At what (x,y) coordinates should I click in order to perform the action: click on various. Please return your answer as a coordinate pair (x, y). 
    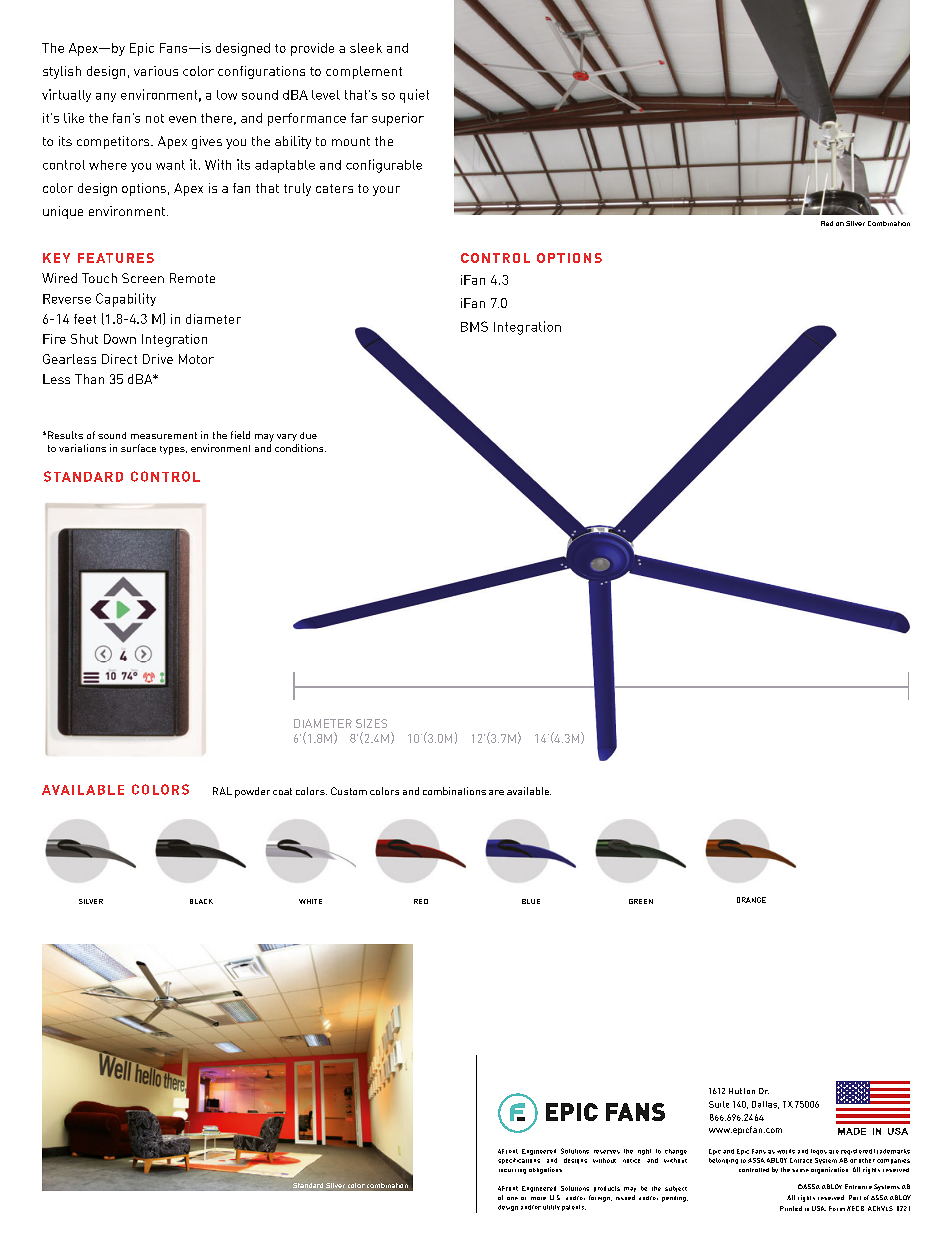
    Looking at the image, I should click on (156, 71).
